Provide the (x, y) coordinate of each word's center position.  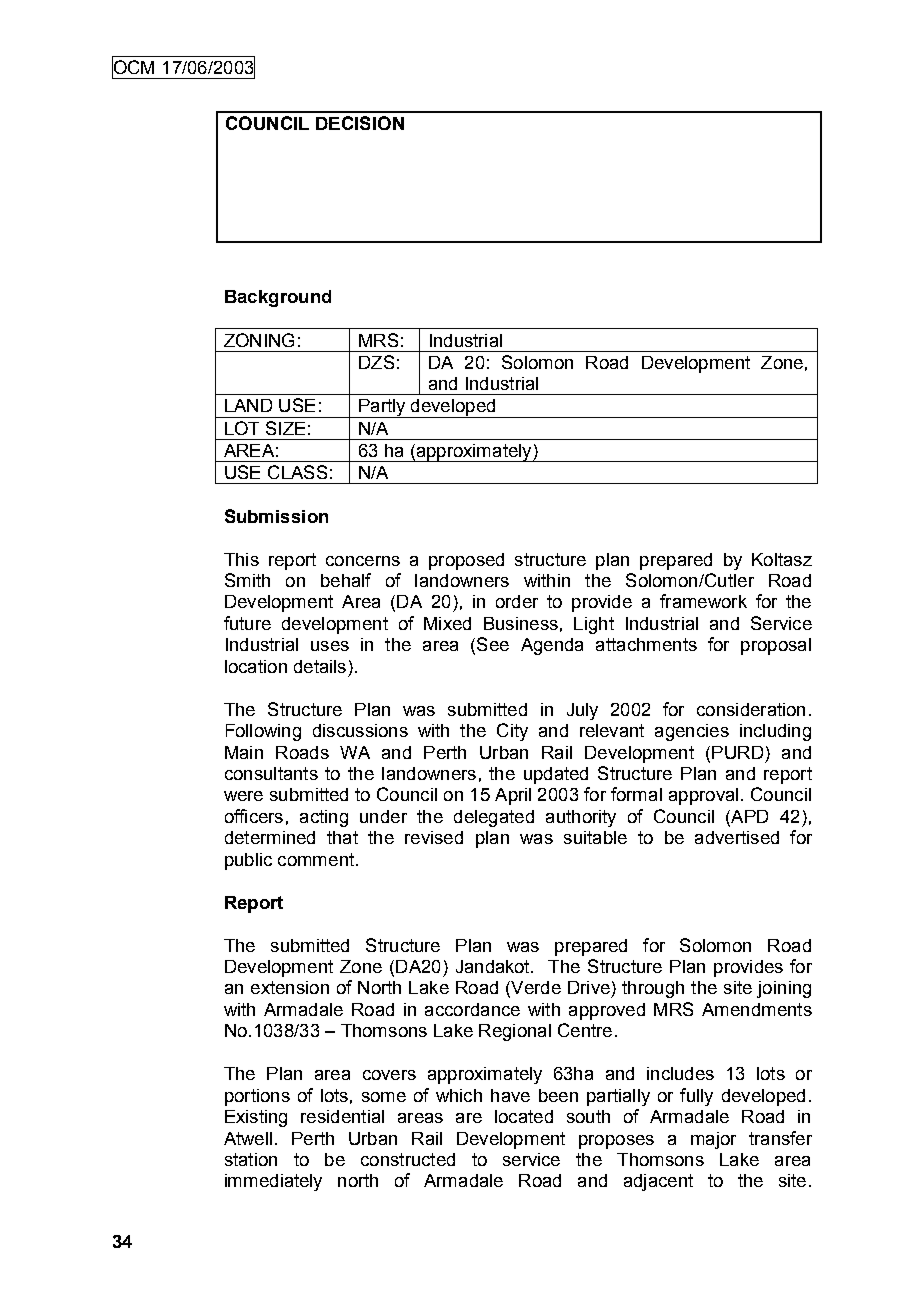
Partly (382, 408)
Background (278, 298)
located (524, 1116)
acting (324, 818)
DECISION (360, 123)
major (713, 1140)
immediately (273, 1182)
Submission (276, 516)
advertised (737, 837)
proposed (466, 561)
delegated (494, 818)
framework (703, 601)
